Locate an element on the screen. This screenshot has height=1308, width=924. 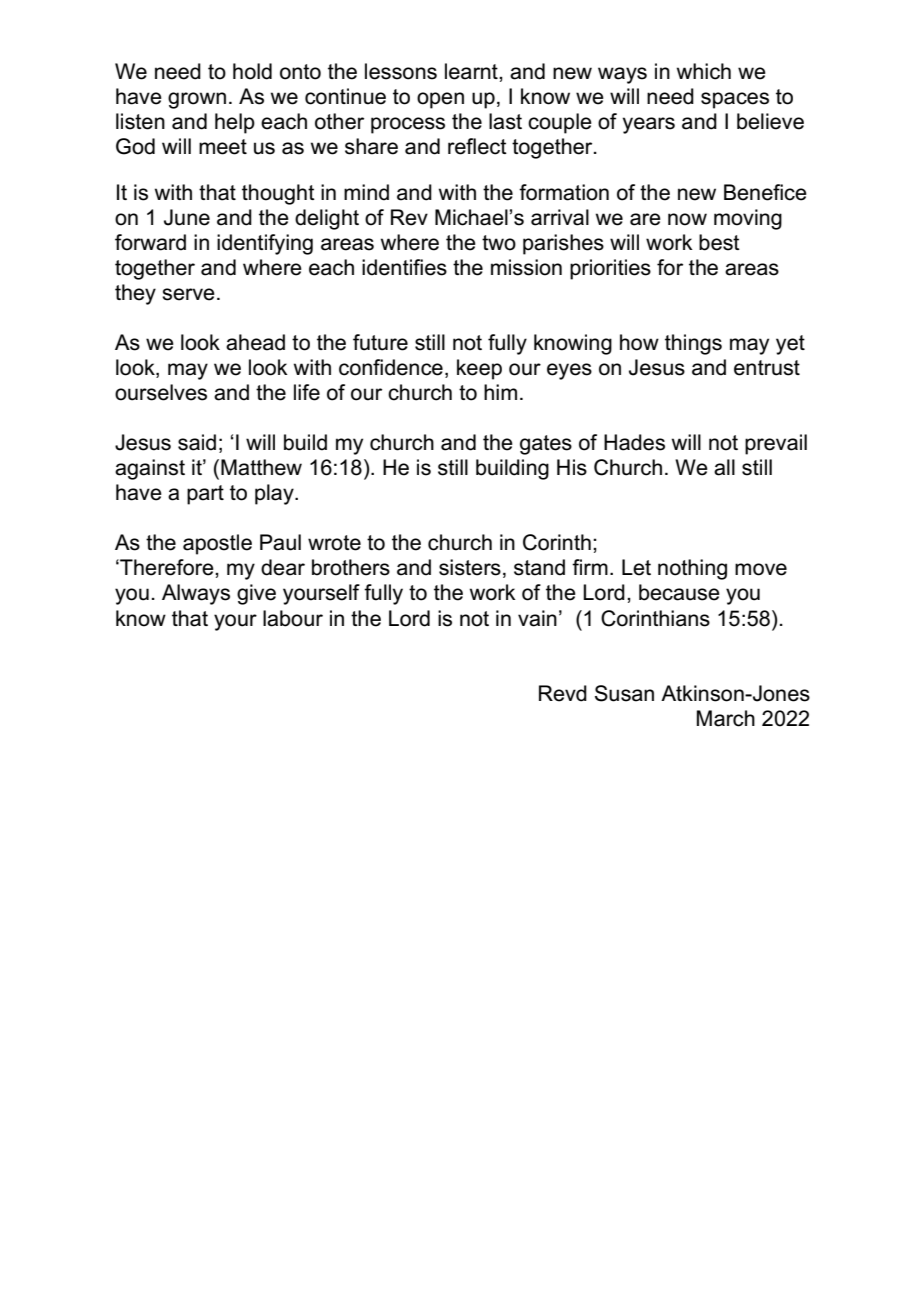
labour is located at coordinates (293, 618).
